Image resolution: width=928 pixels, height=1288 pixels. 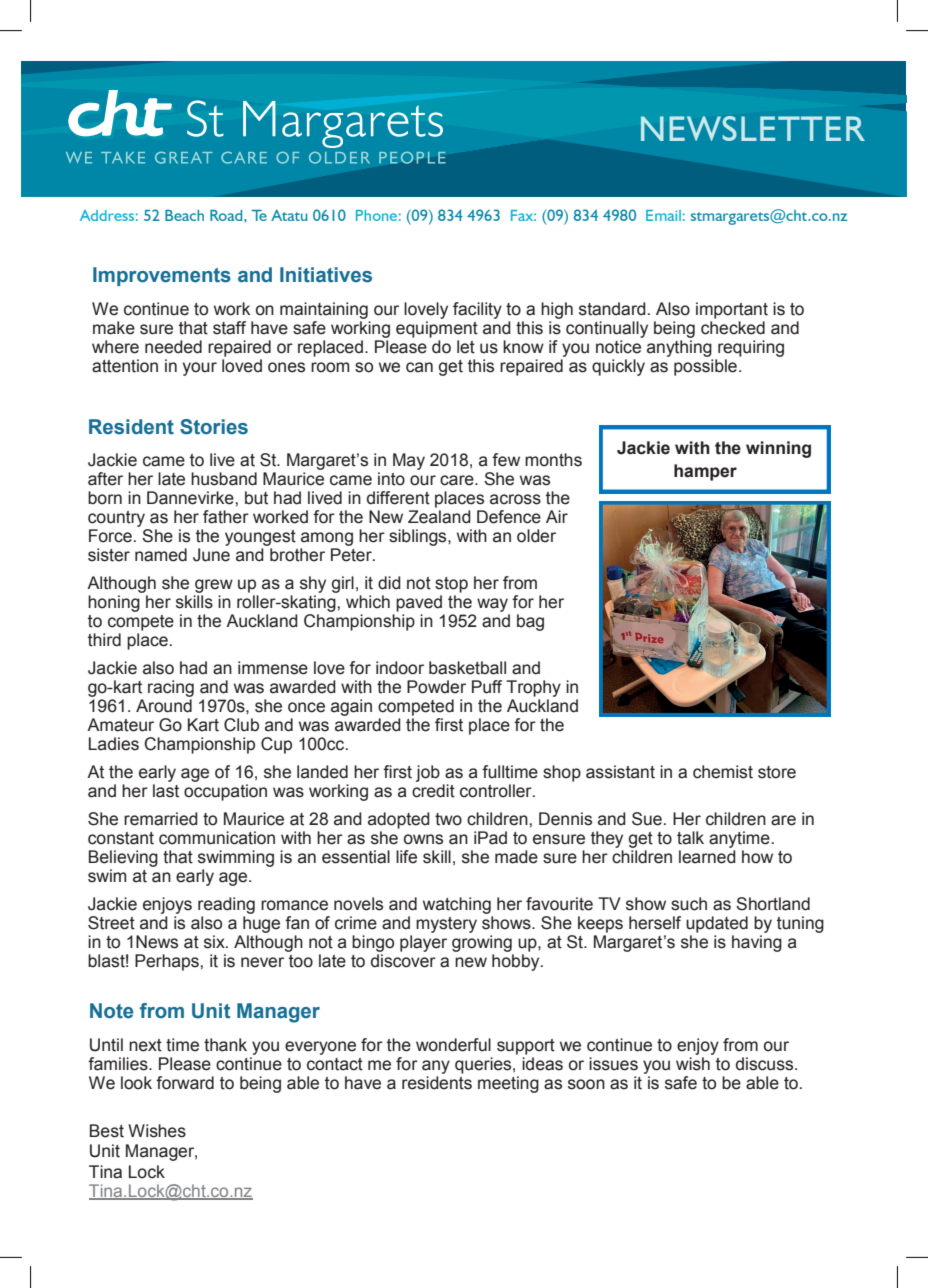 What do you see at coordinates (723, 772) in the screenshot?
I see `chemist` at bounding box center [723, 772].
